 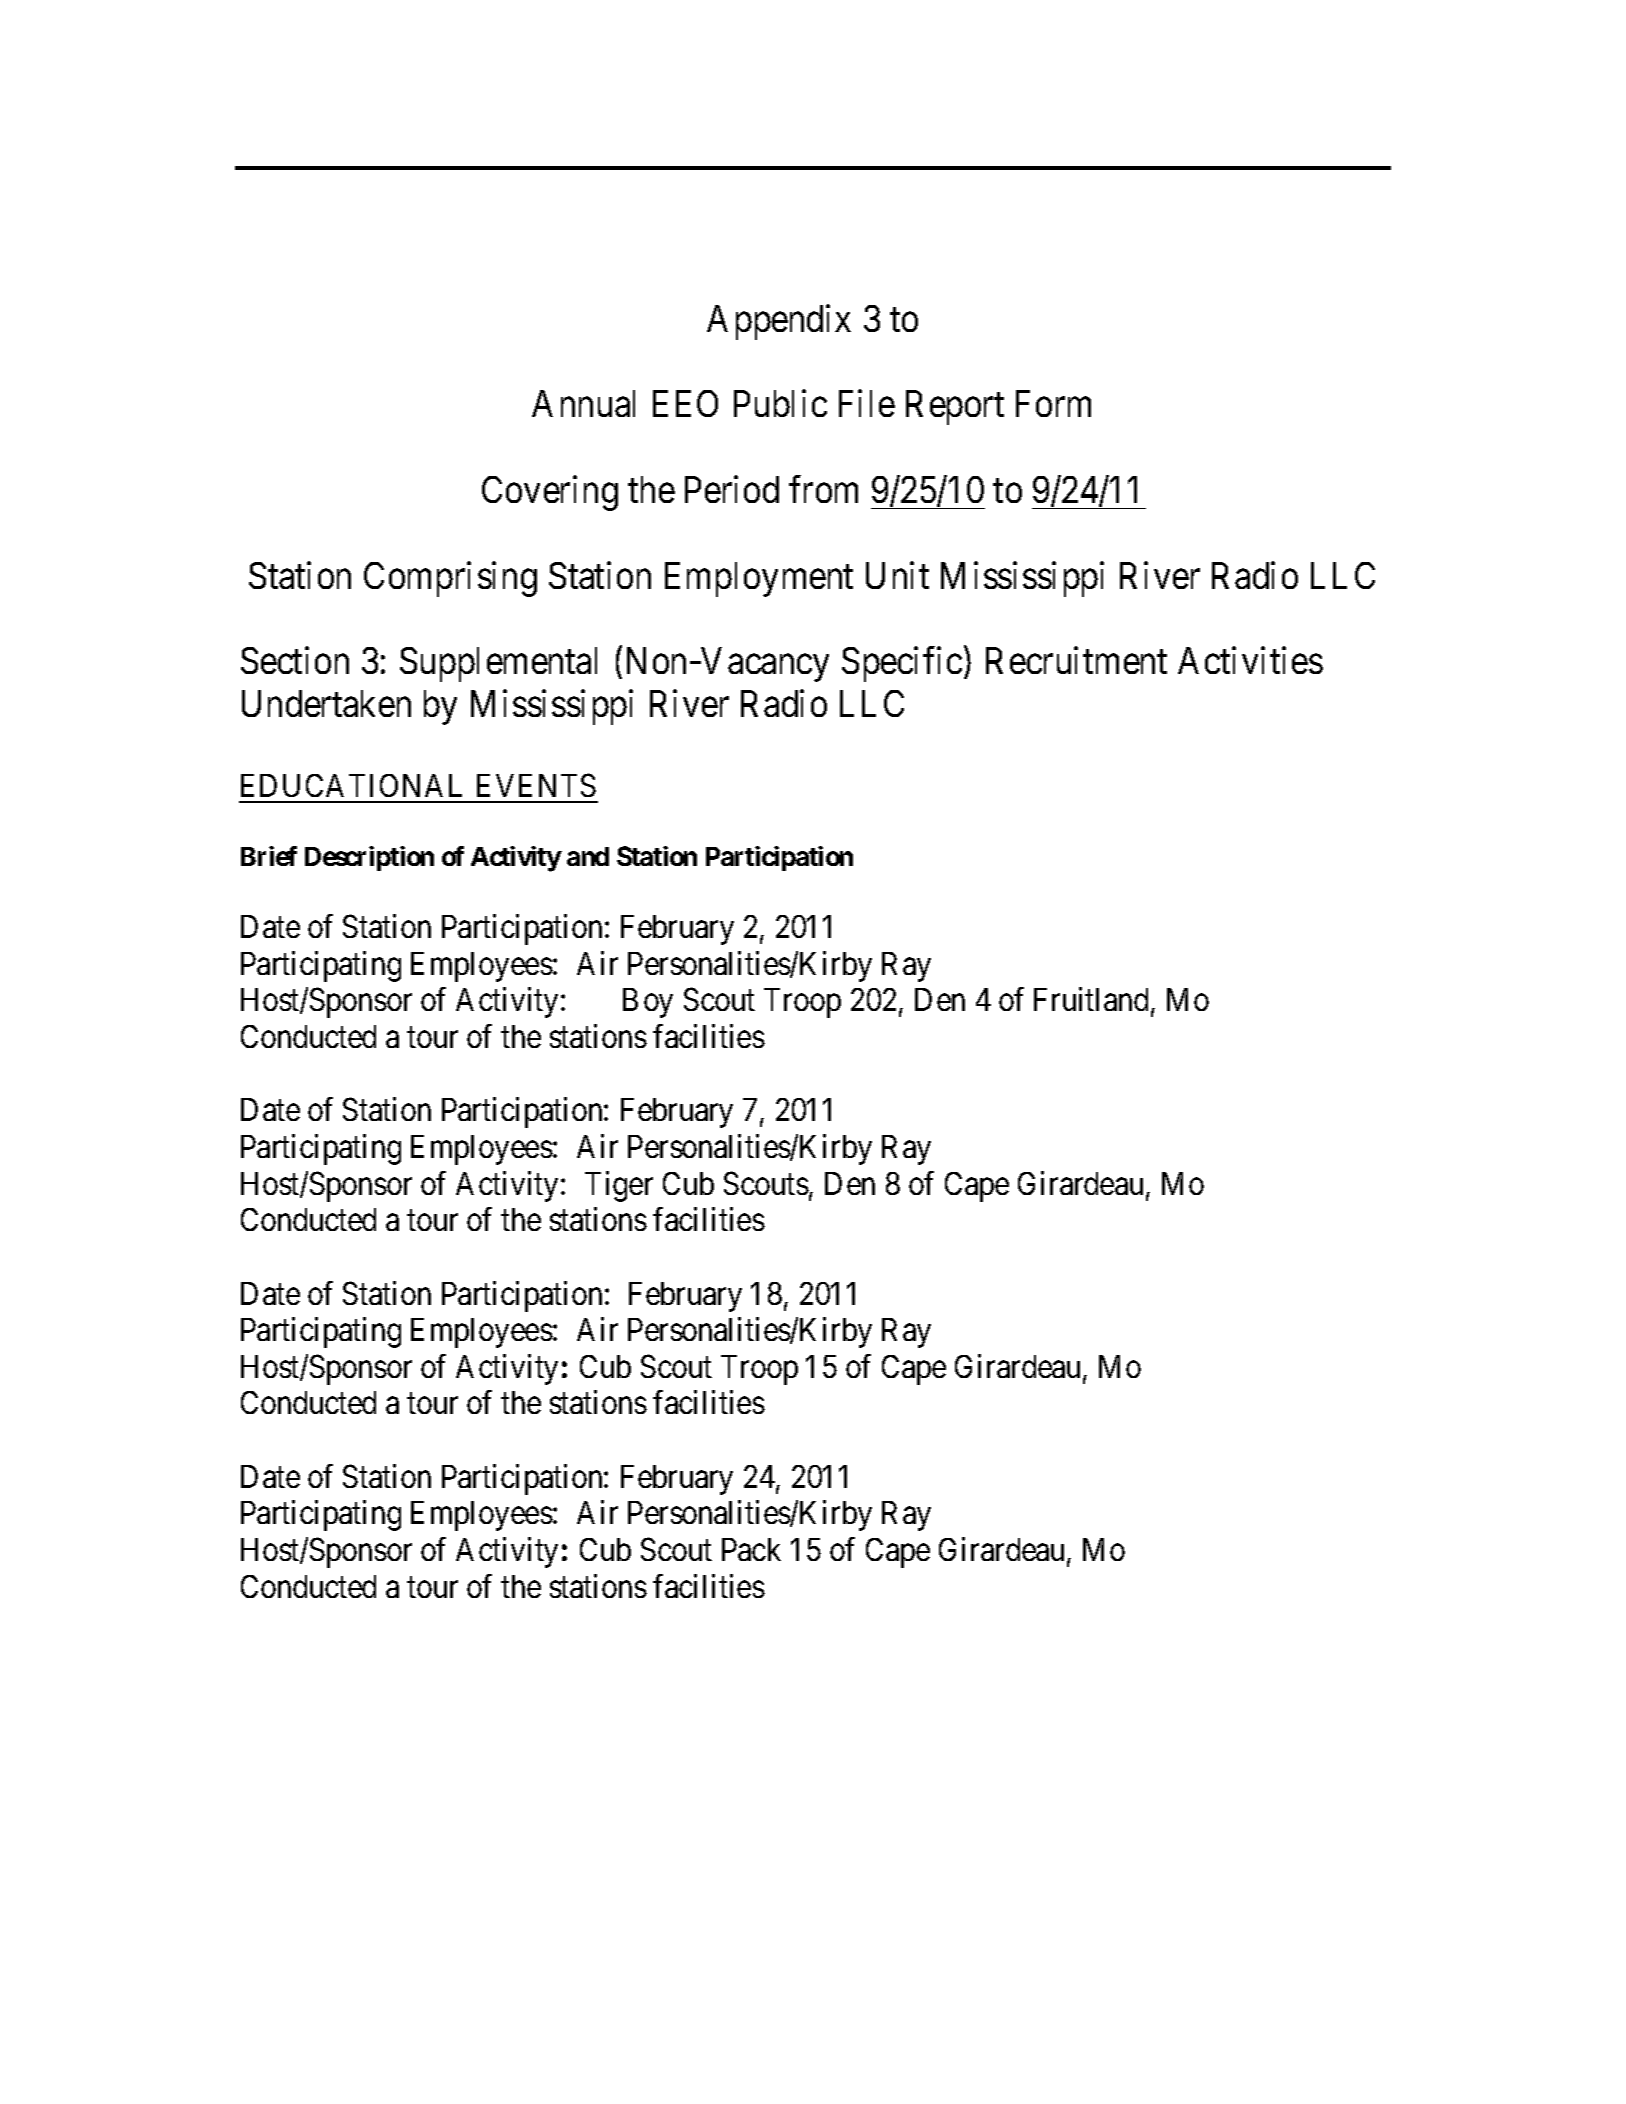 I want to click on Appendix, so click(x=779, y=322).
